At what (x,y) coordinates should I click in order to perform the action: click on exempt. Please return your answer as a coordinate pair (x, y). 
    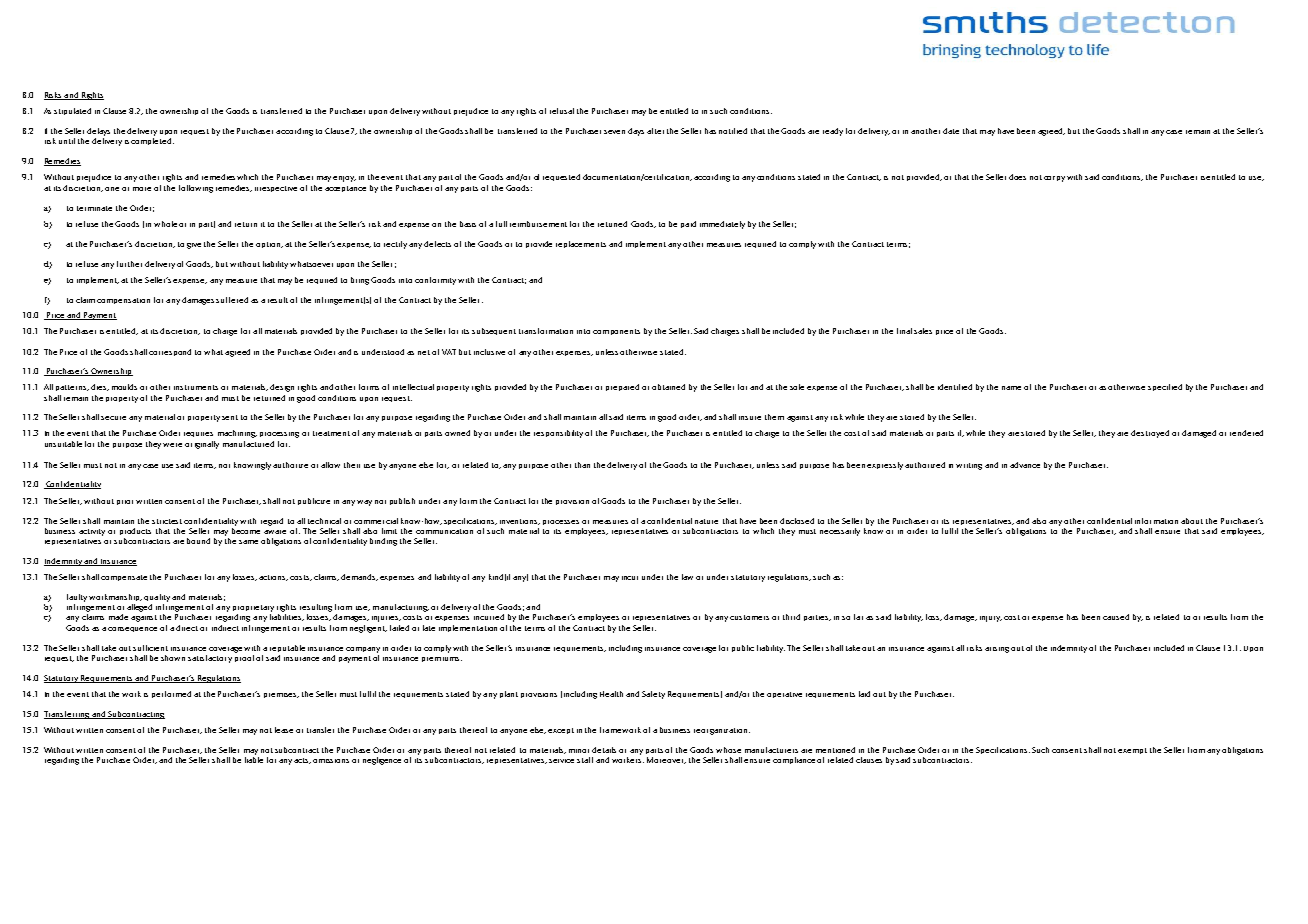
    Looking at the image, I should click on (1132, 751).
